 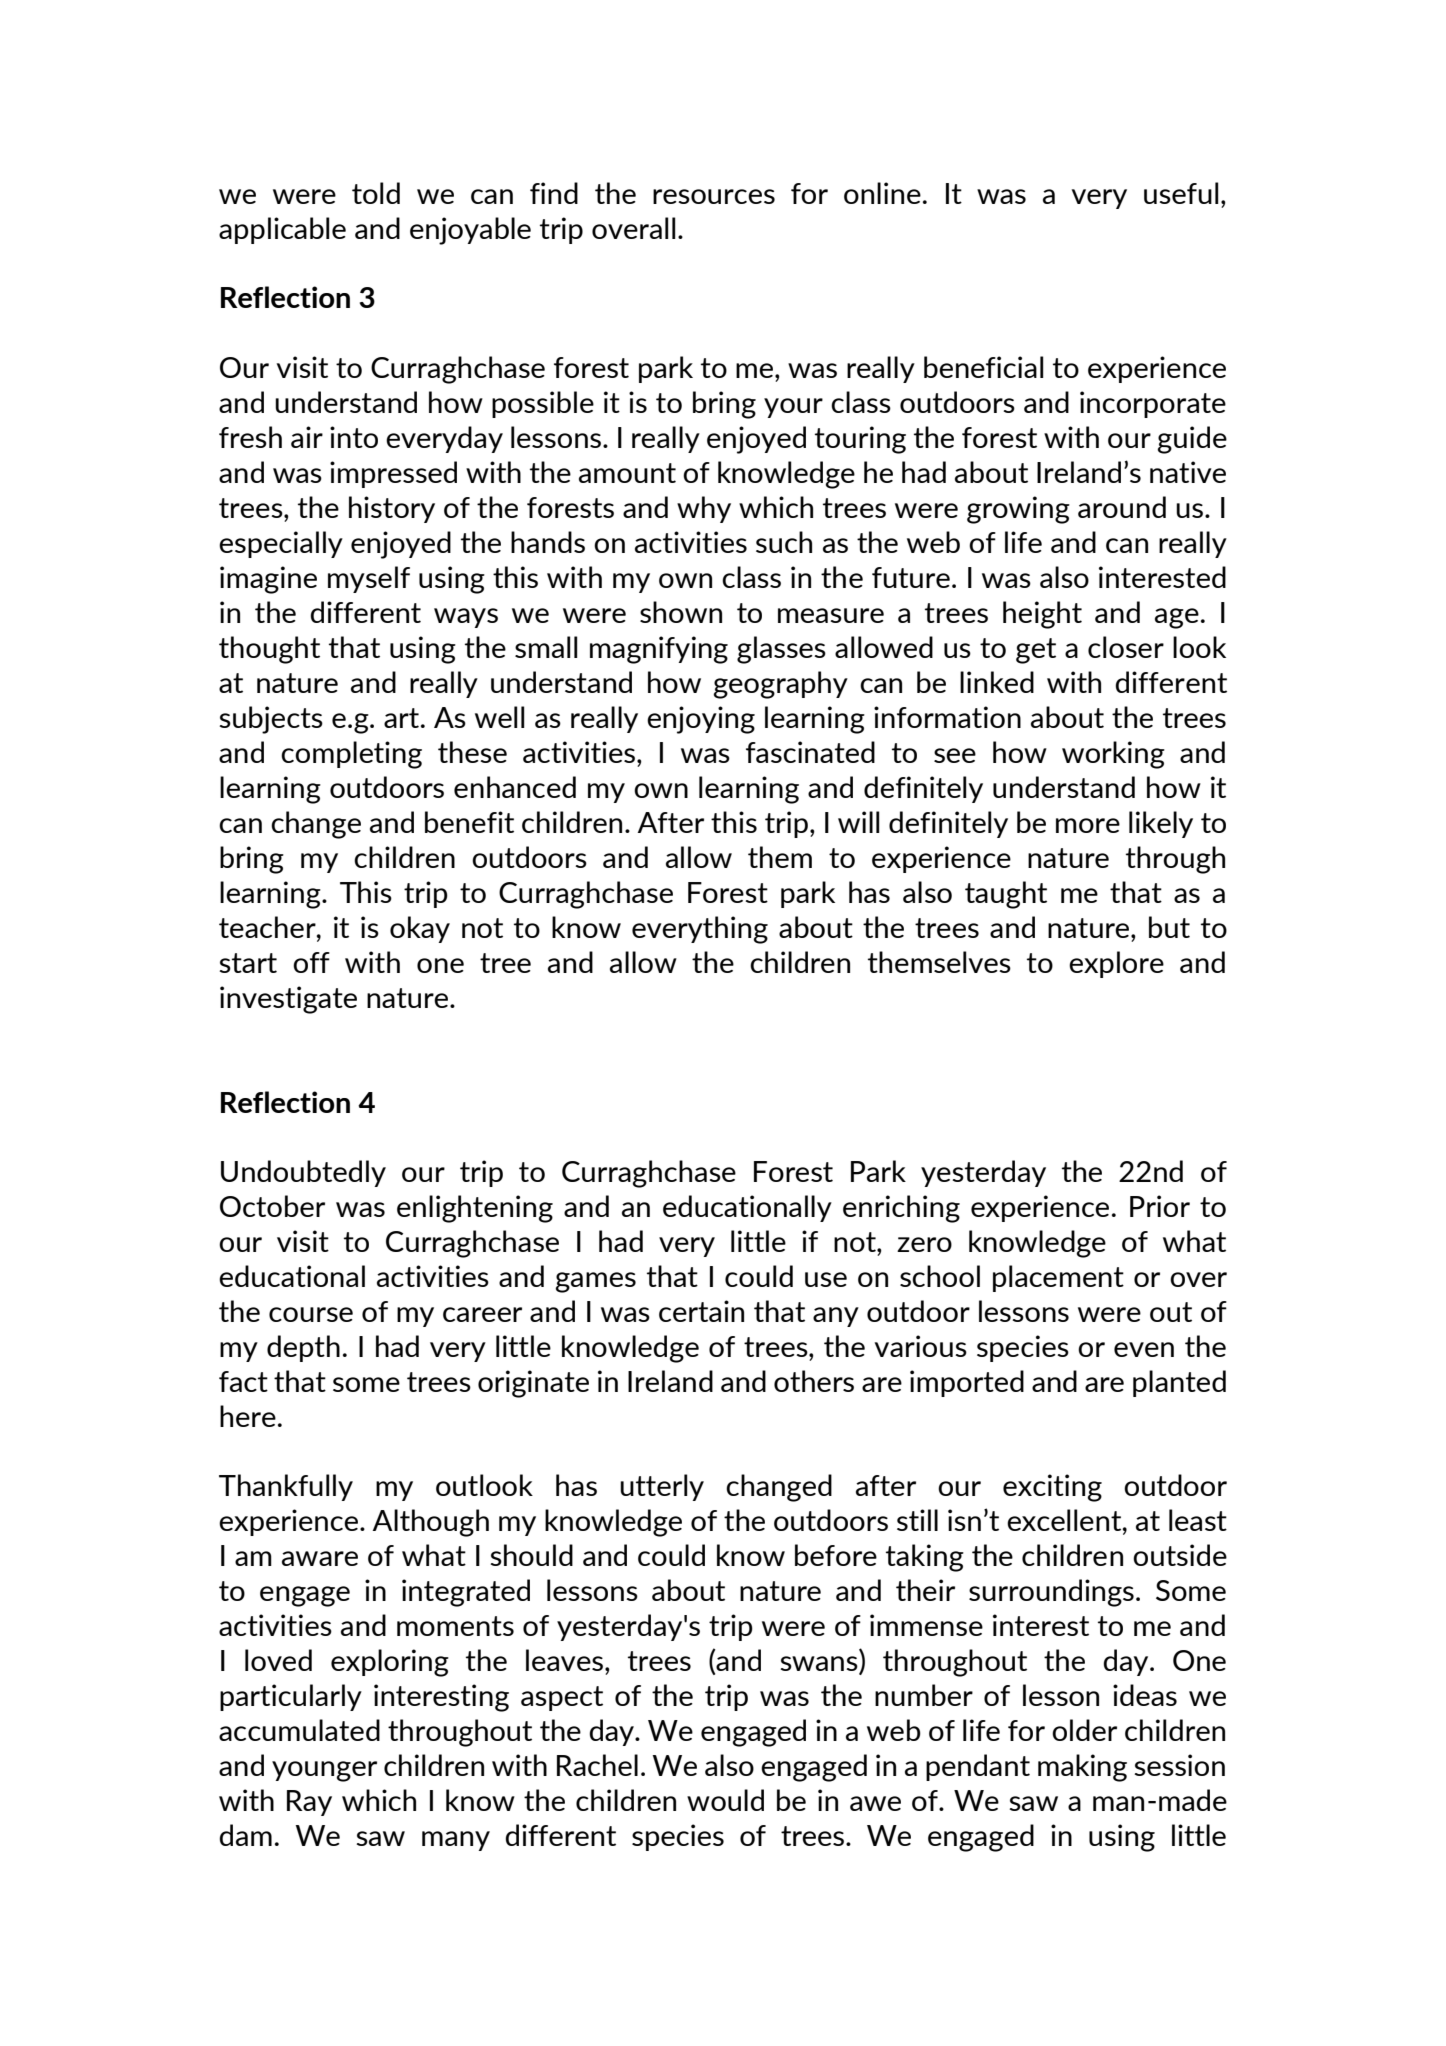 I want to click on told, so click(x=376, y=193).
